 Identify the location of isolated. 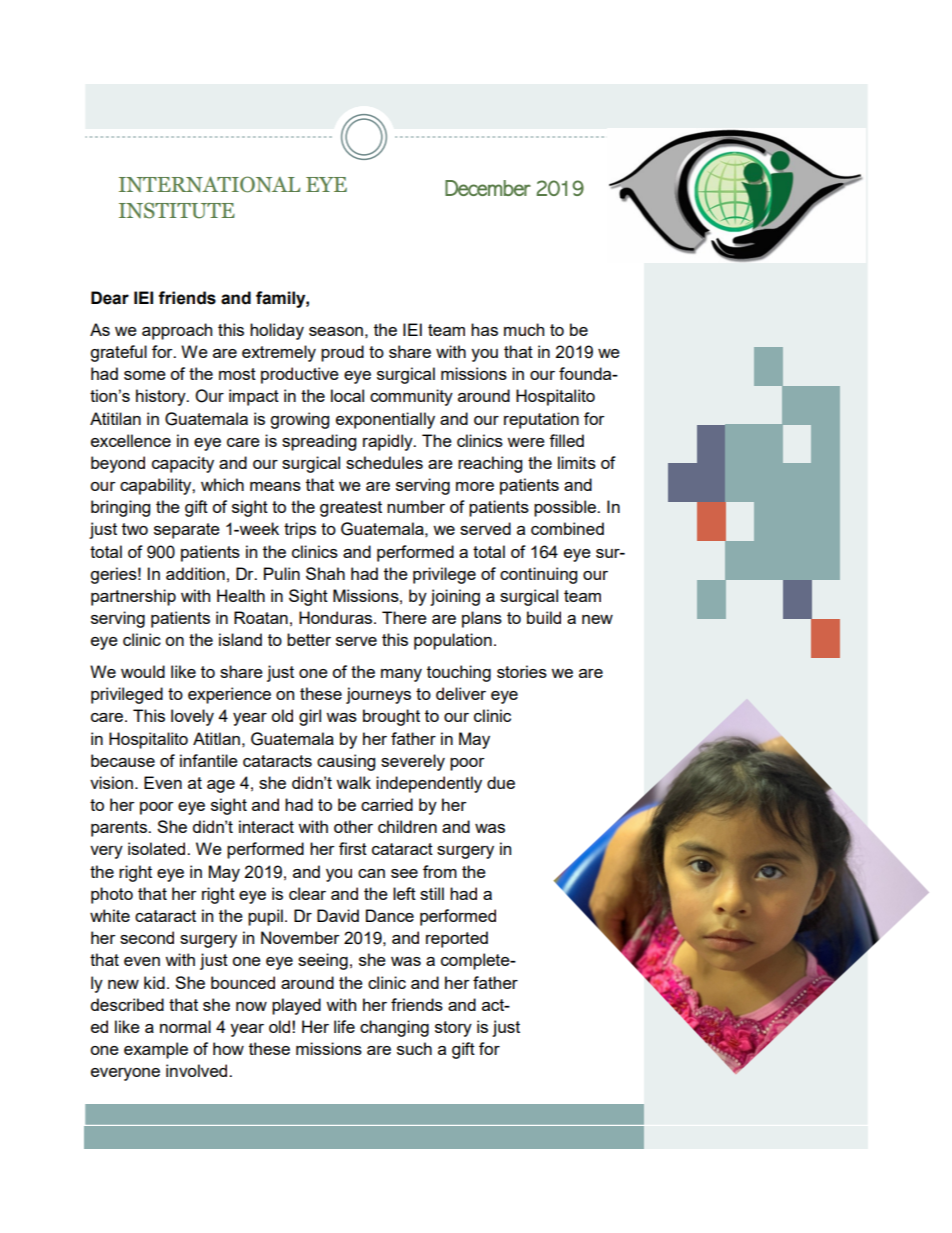
(158, 848).
